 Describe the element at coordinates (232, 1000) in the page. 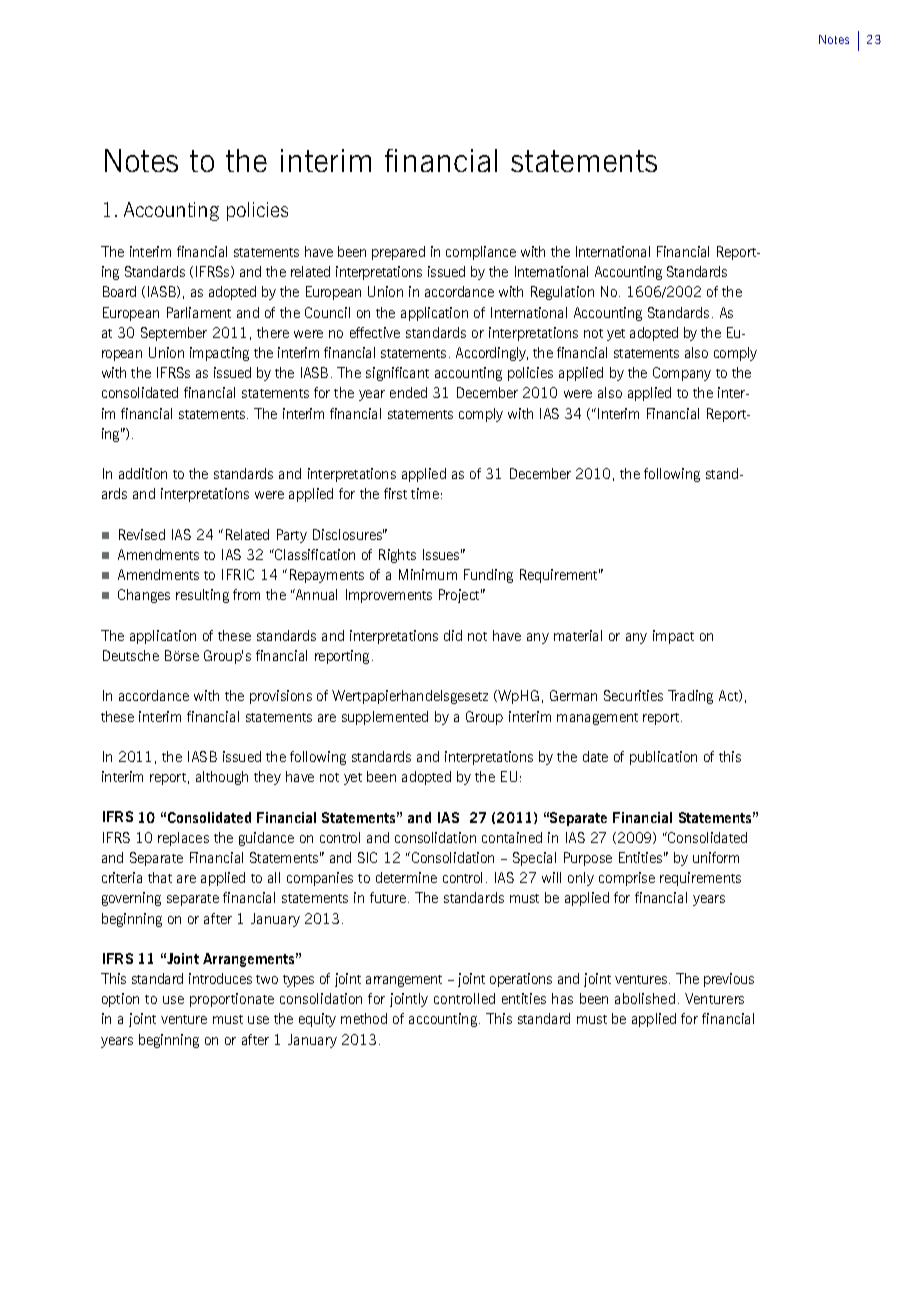

I see `proportionate` at that location.
